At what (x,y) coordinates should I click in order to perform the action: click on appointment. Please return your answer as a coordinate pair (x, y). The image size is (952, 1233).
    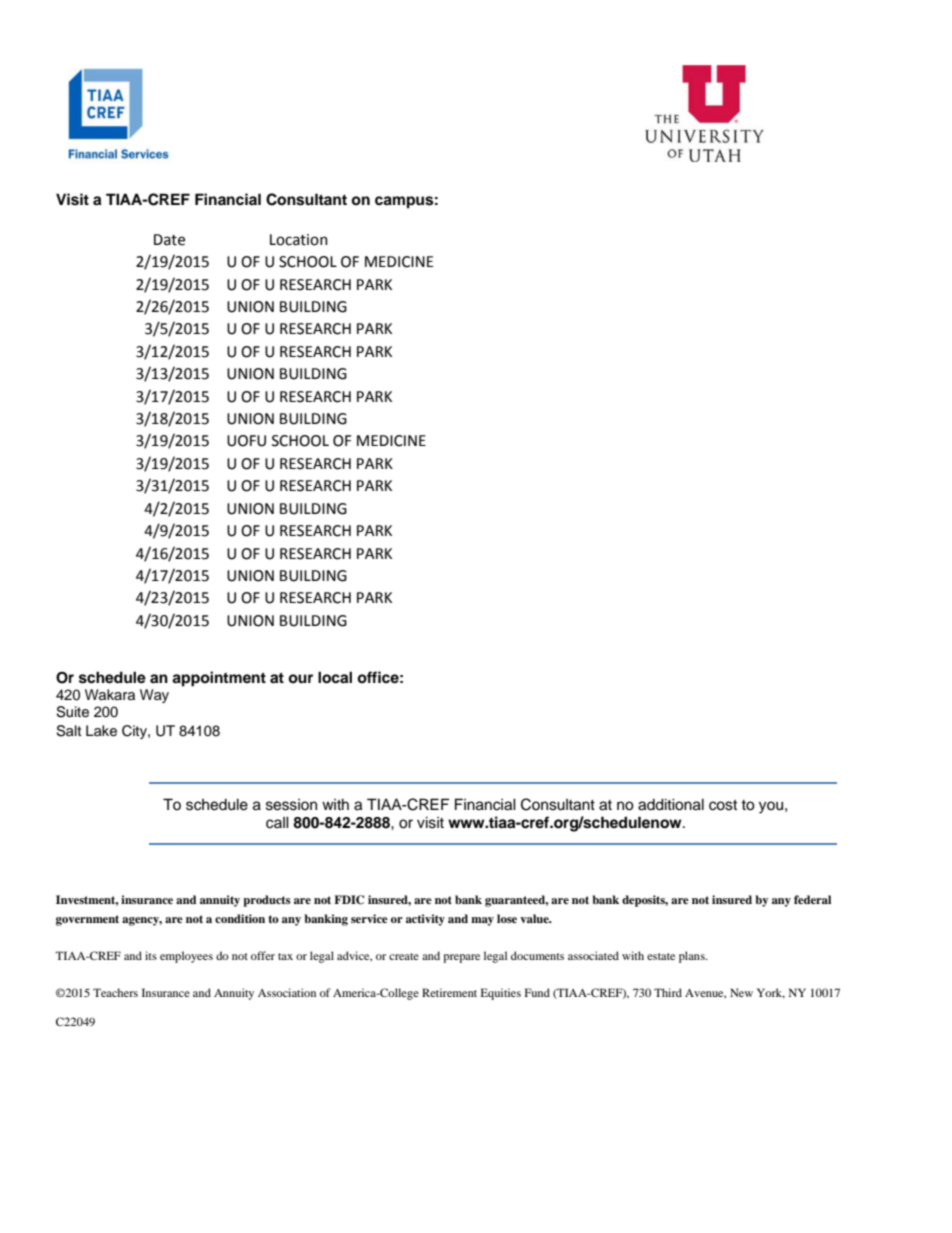
    Looking at the image, I should click on (219, 679).
